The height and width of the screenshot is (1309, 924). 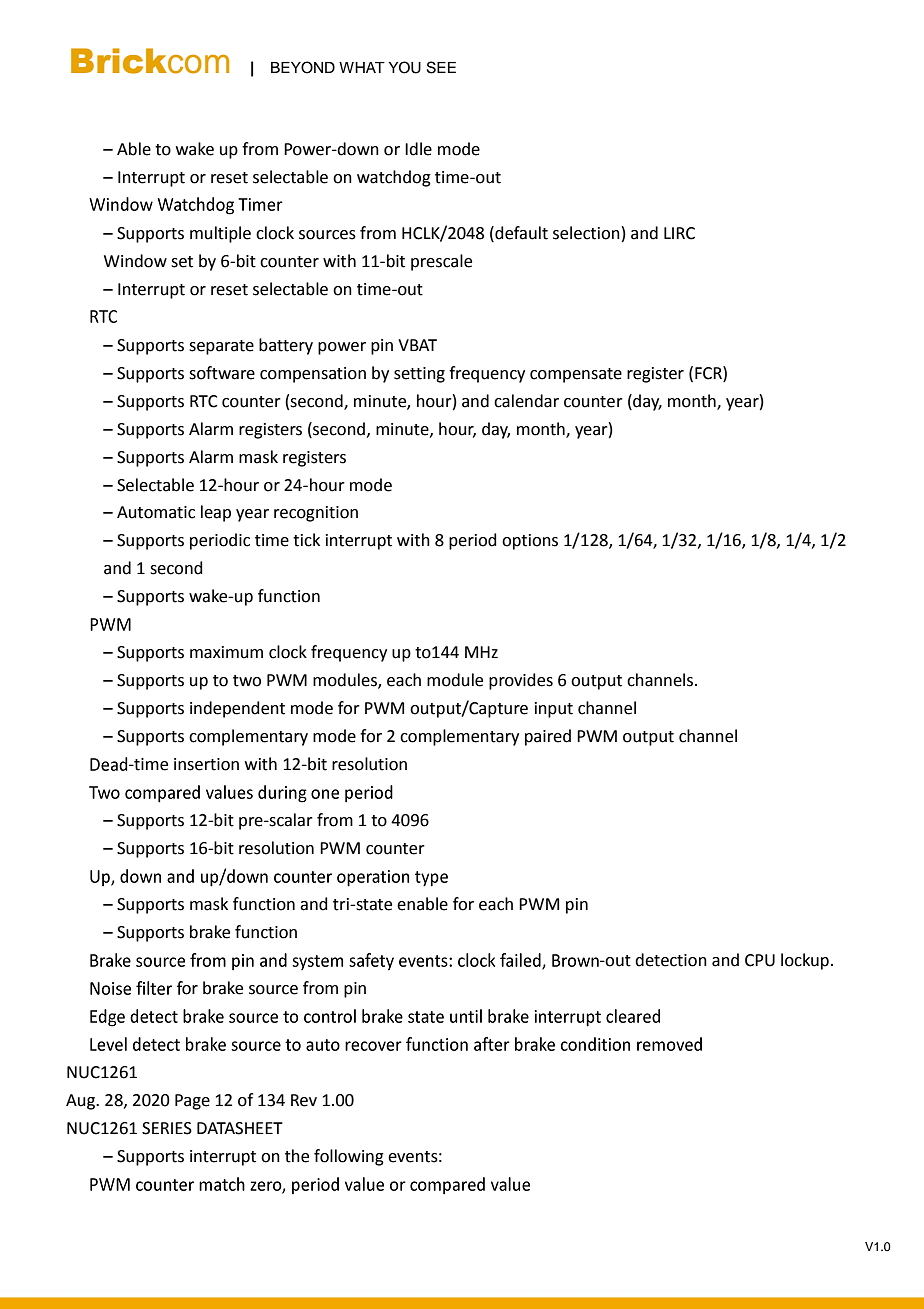 What do you see at coordinates (167, 1128) in the screenshot?
I see `SERIES` at bounding box center [167, 1128].
